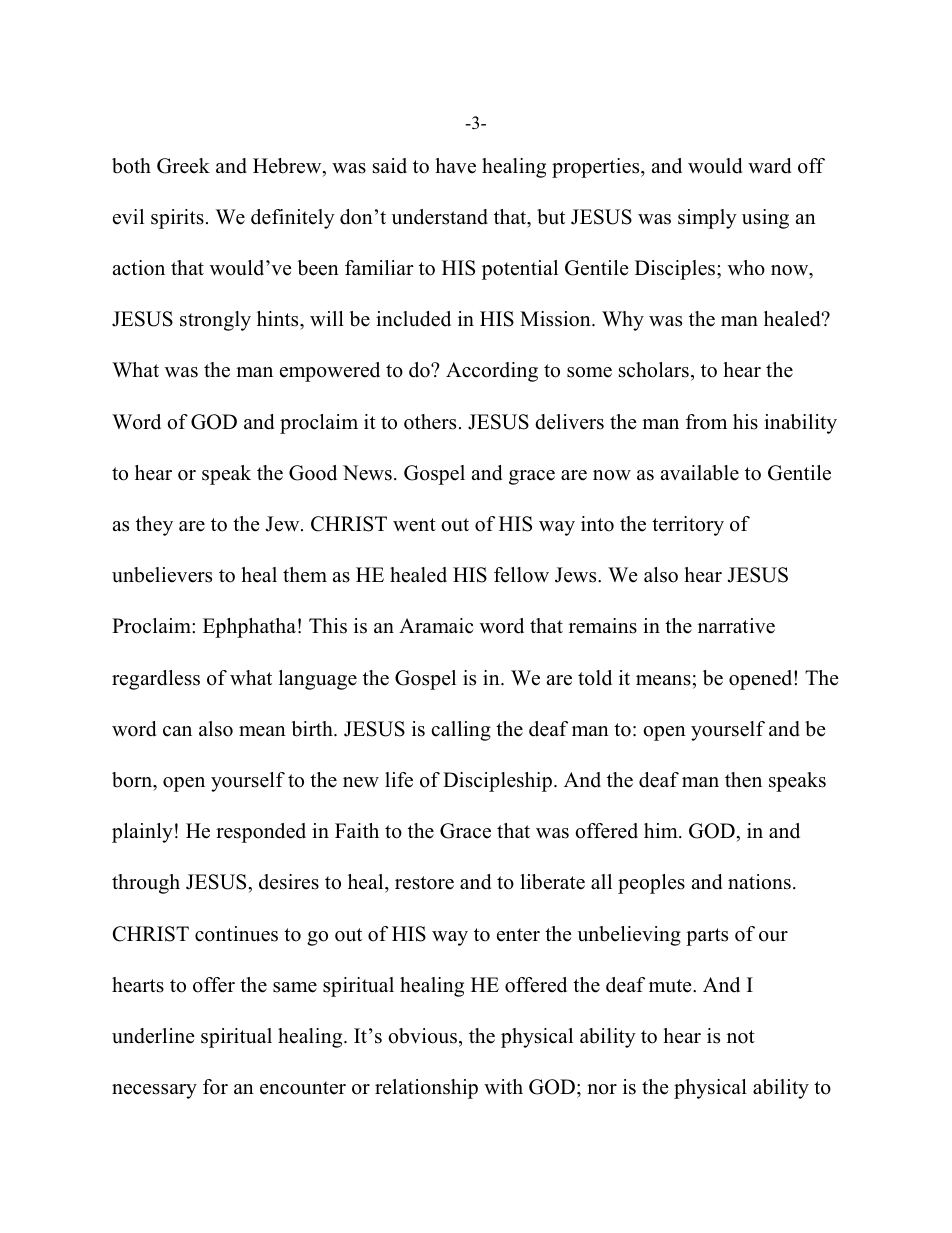  I want to click on relationship, so click(426, 1089).
